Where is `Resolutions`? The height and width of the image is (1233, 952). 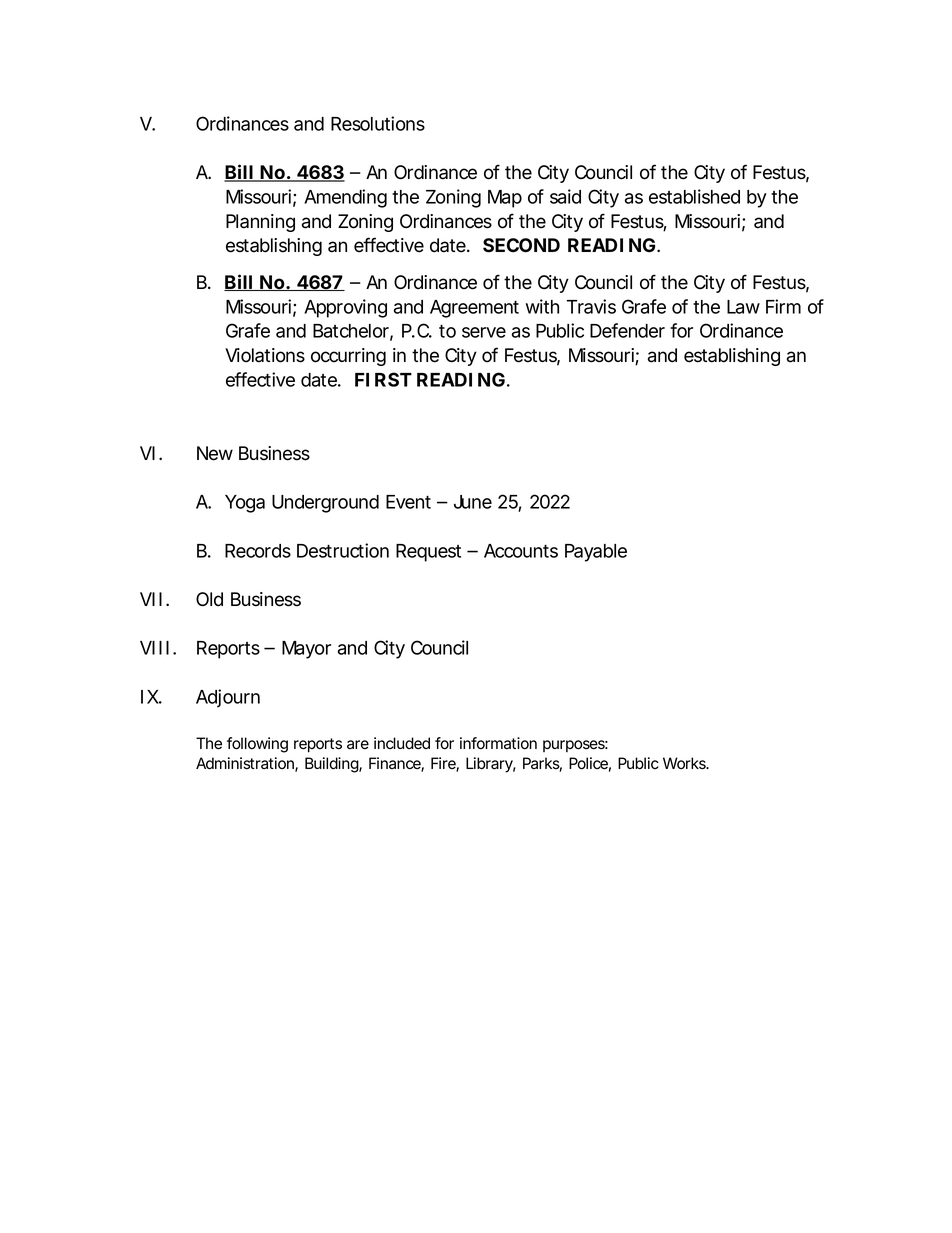 Resolutions is located at coordinates (378, 123).
